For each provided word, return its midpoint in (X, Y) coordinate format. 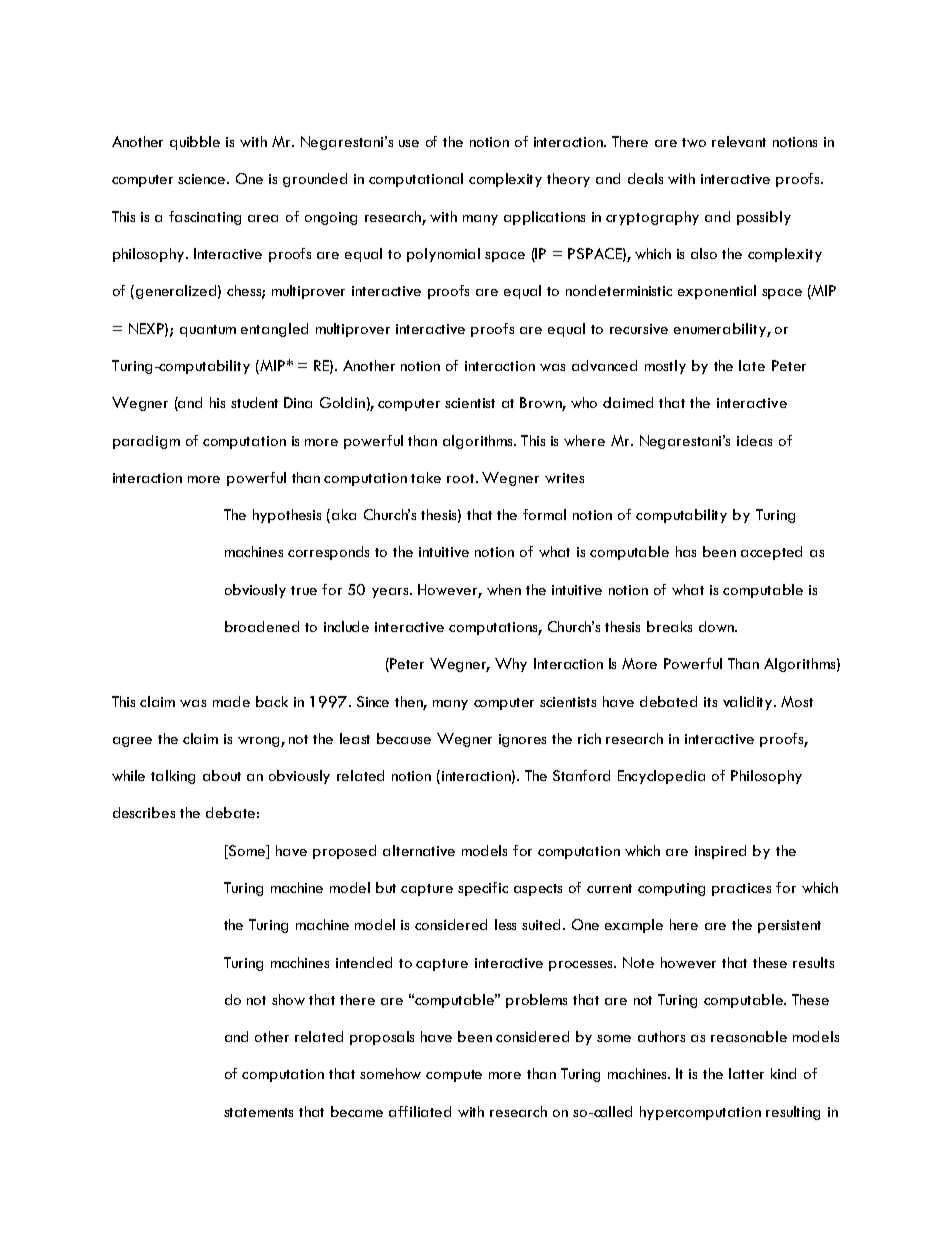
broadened (262, 626)
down (717, 626)
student (254, 402)
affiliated (420, 1111)
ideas (754, 440)
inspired (720, 852)
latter (746, 1073)
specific (483, 889)
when (504, 589)
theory (568, 180)
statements (258, 1112)
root (462, 478)
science (203, 179)
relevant (739, 141)
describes (144, 812)
